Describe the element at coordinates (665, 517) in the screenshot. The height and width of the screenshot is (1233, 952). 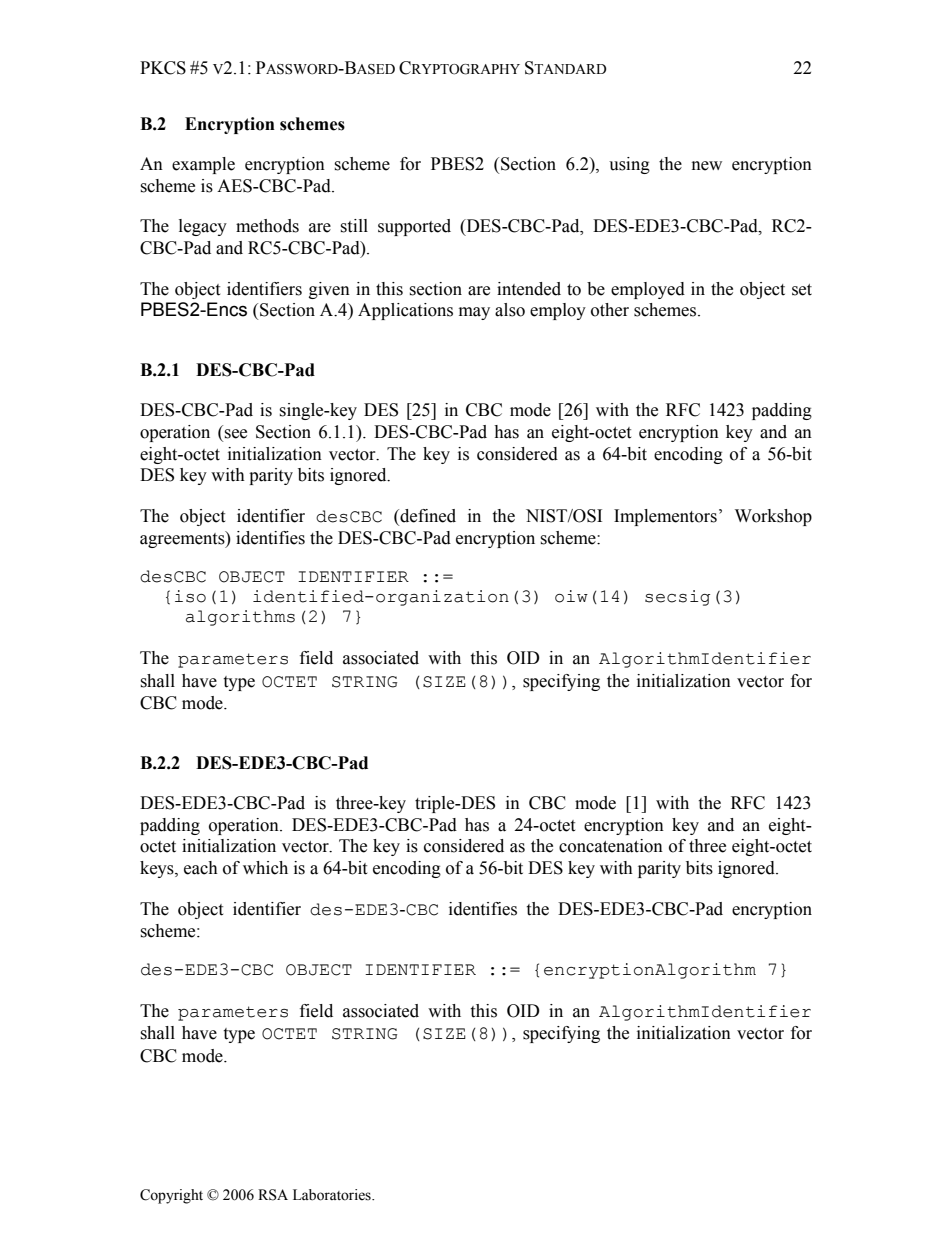
I see `Implementors` at that location.
